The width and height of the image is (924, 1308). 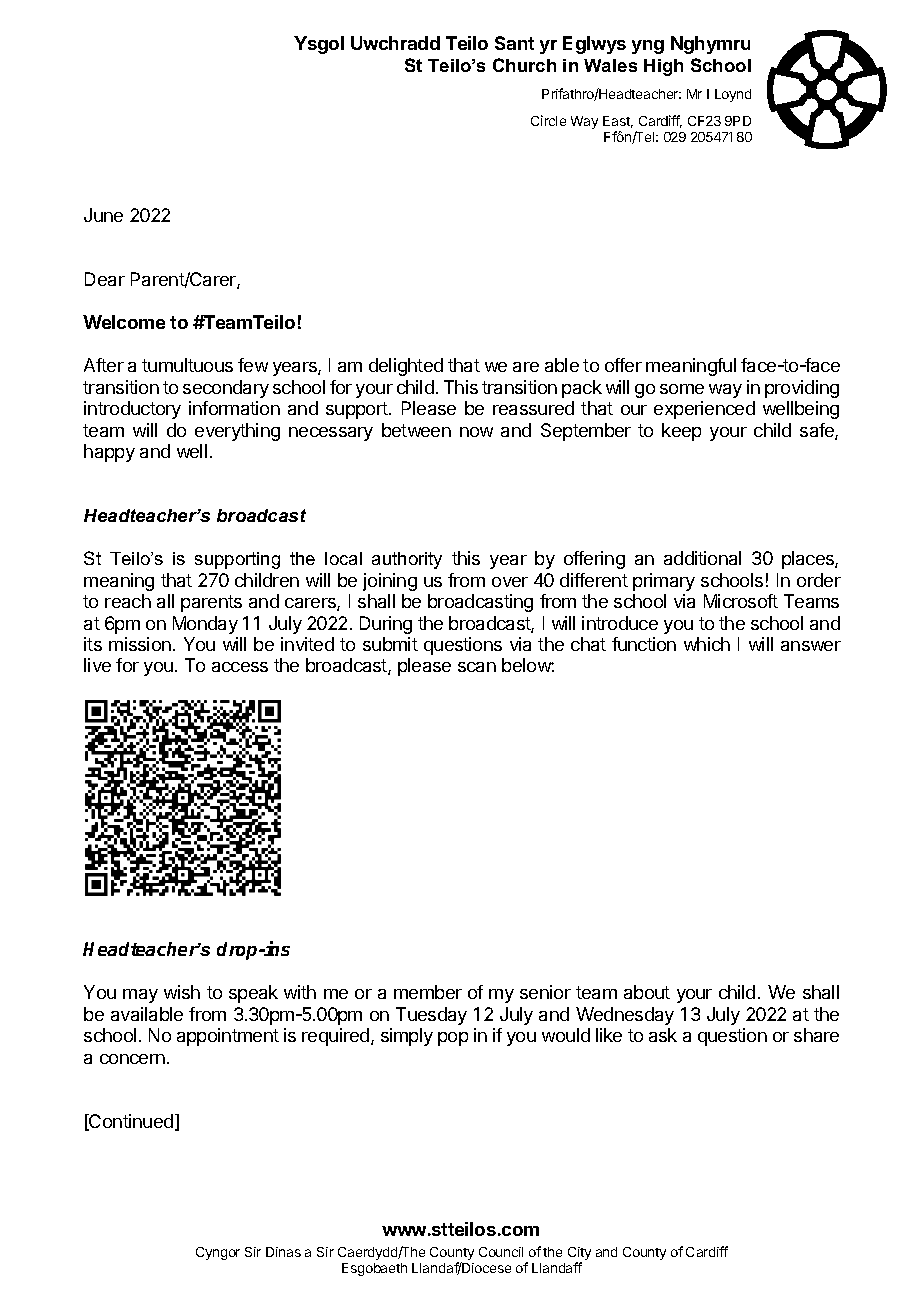 I want to click on about, so click(x=647, y=992).
